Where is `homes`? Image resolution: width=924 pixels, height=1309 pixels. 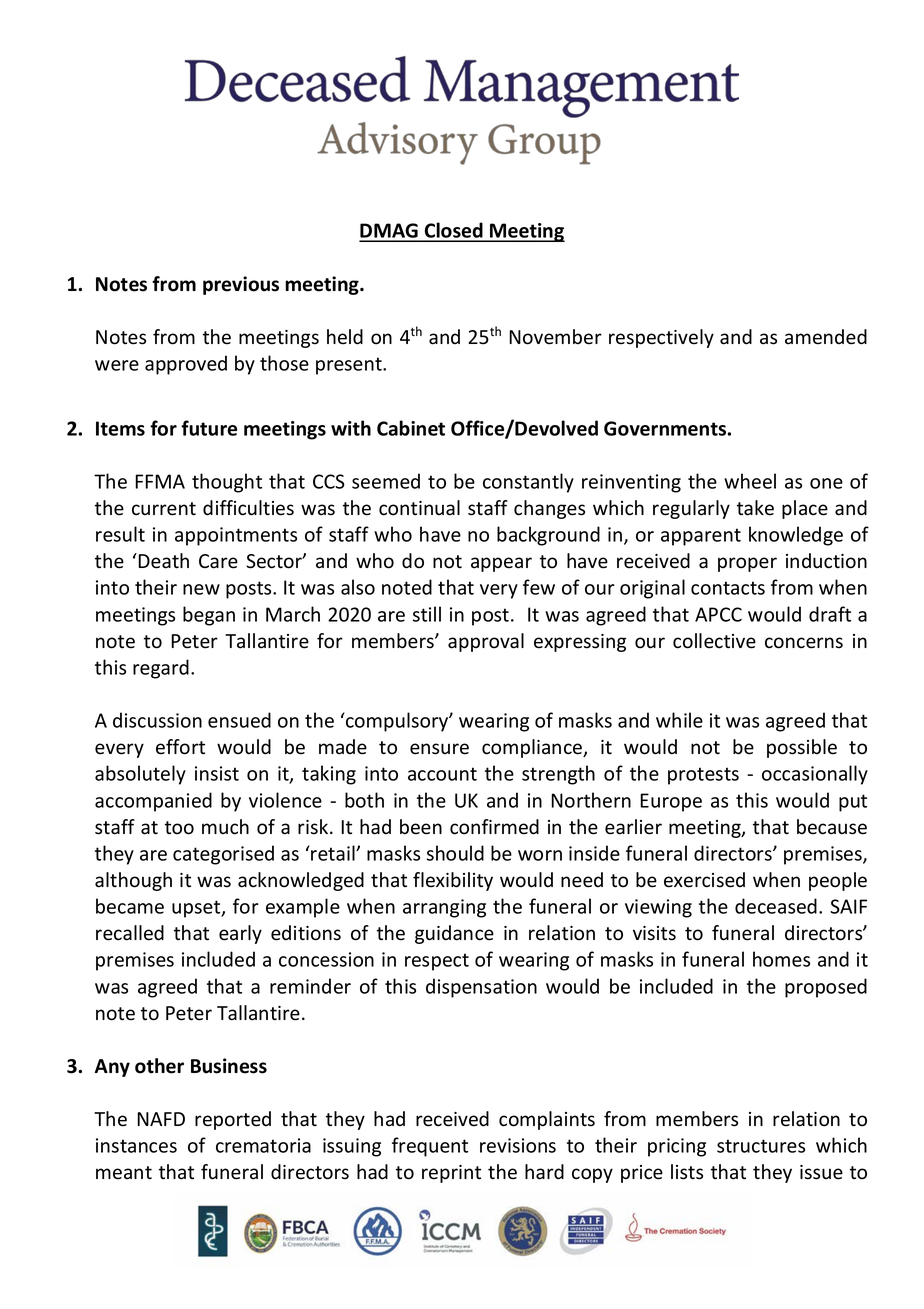 homes is located at coordinates (781, 959).
